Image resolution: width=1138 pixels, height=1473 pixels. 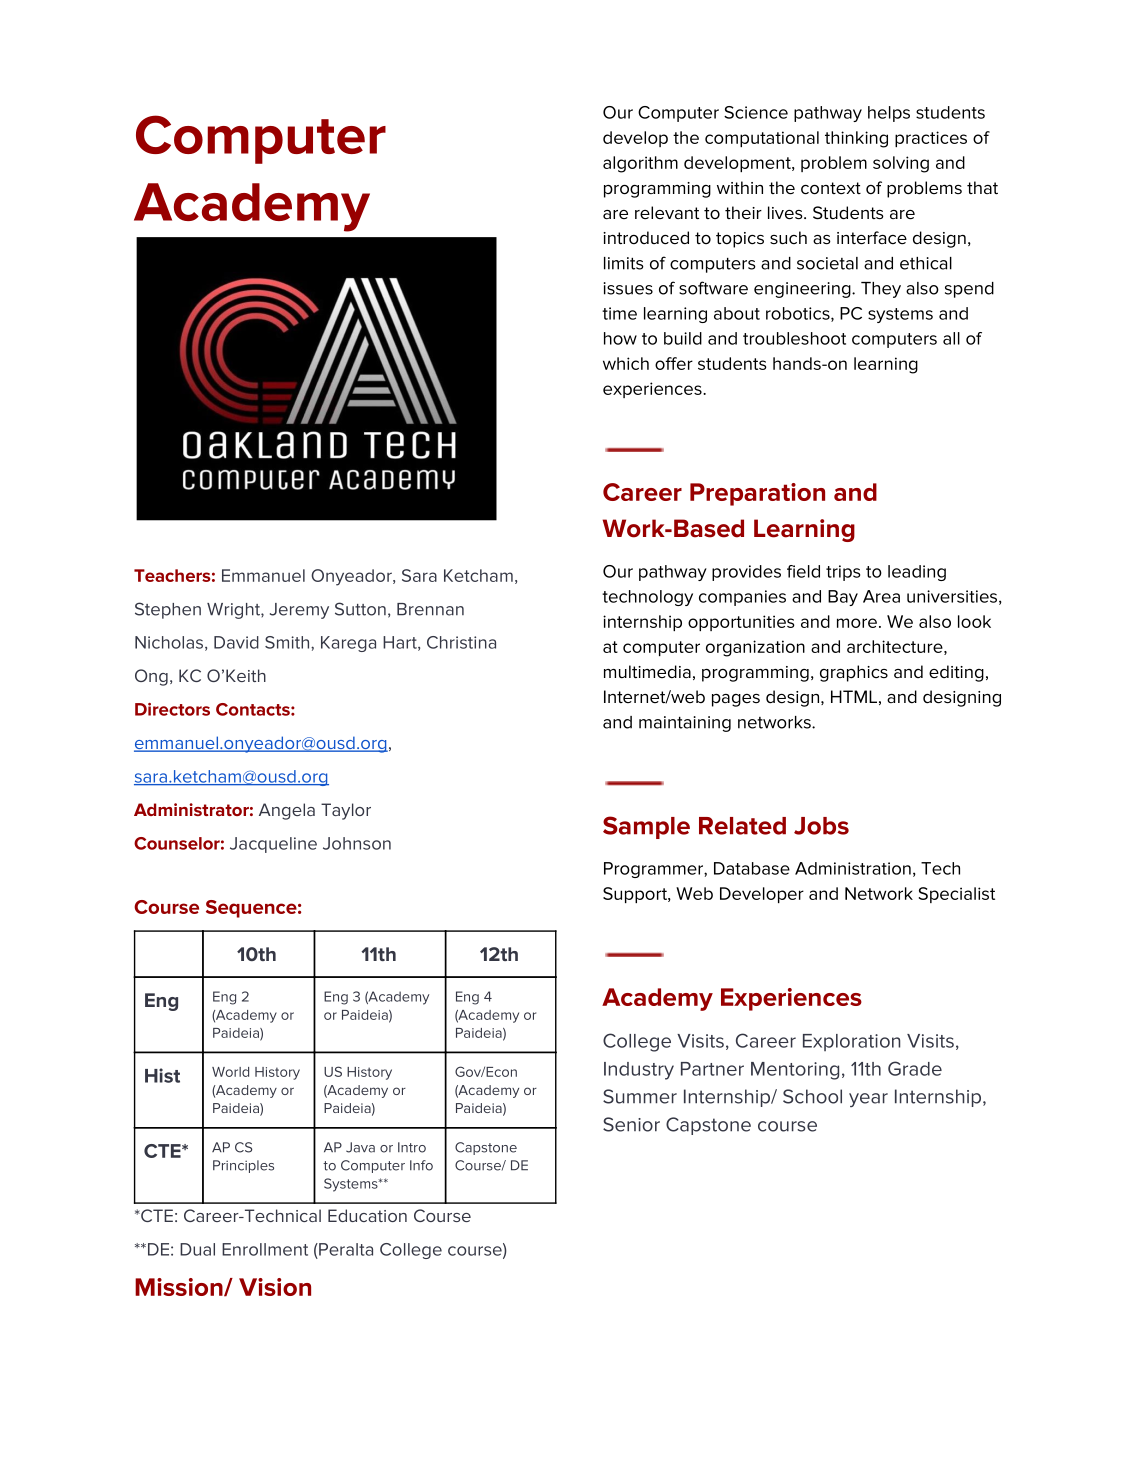 I want to click on Jacqueline, so click(x=273, y=845).
